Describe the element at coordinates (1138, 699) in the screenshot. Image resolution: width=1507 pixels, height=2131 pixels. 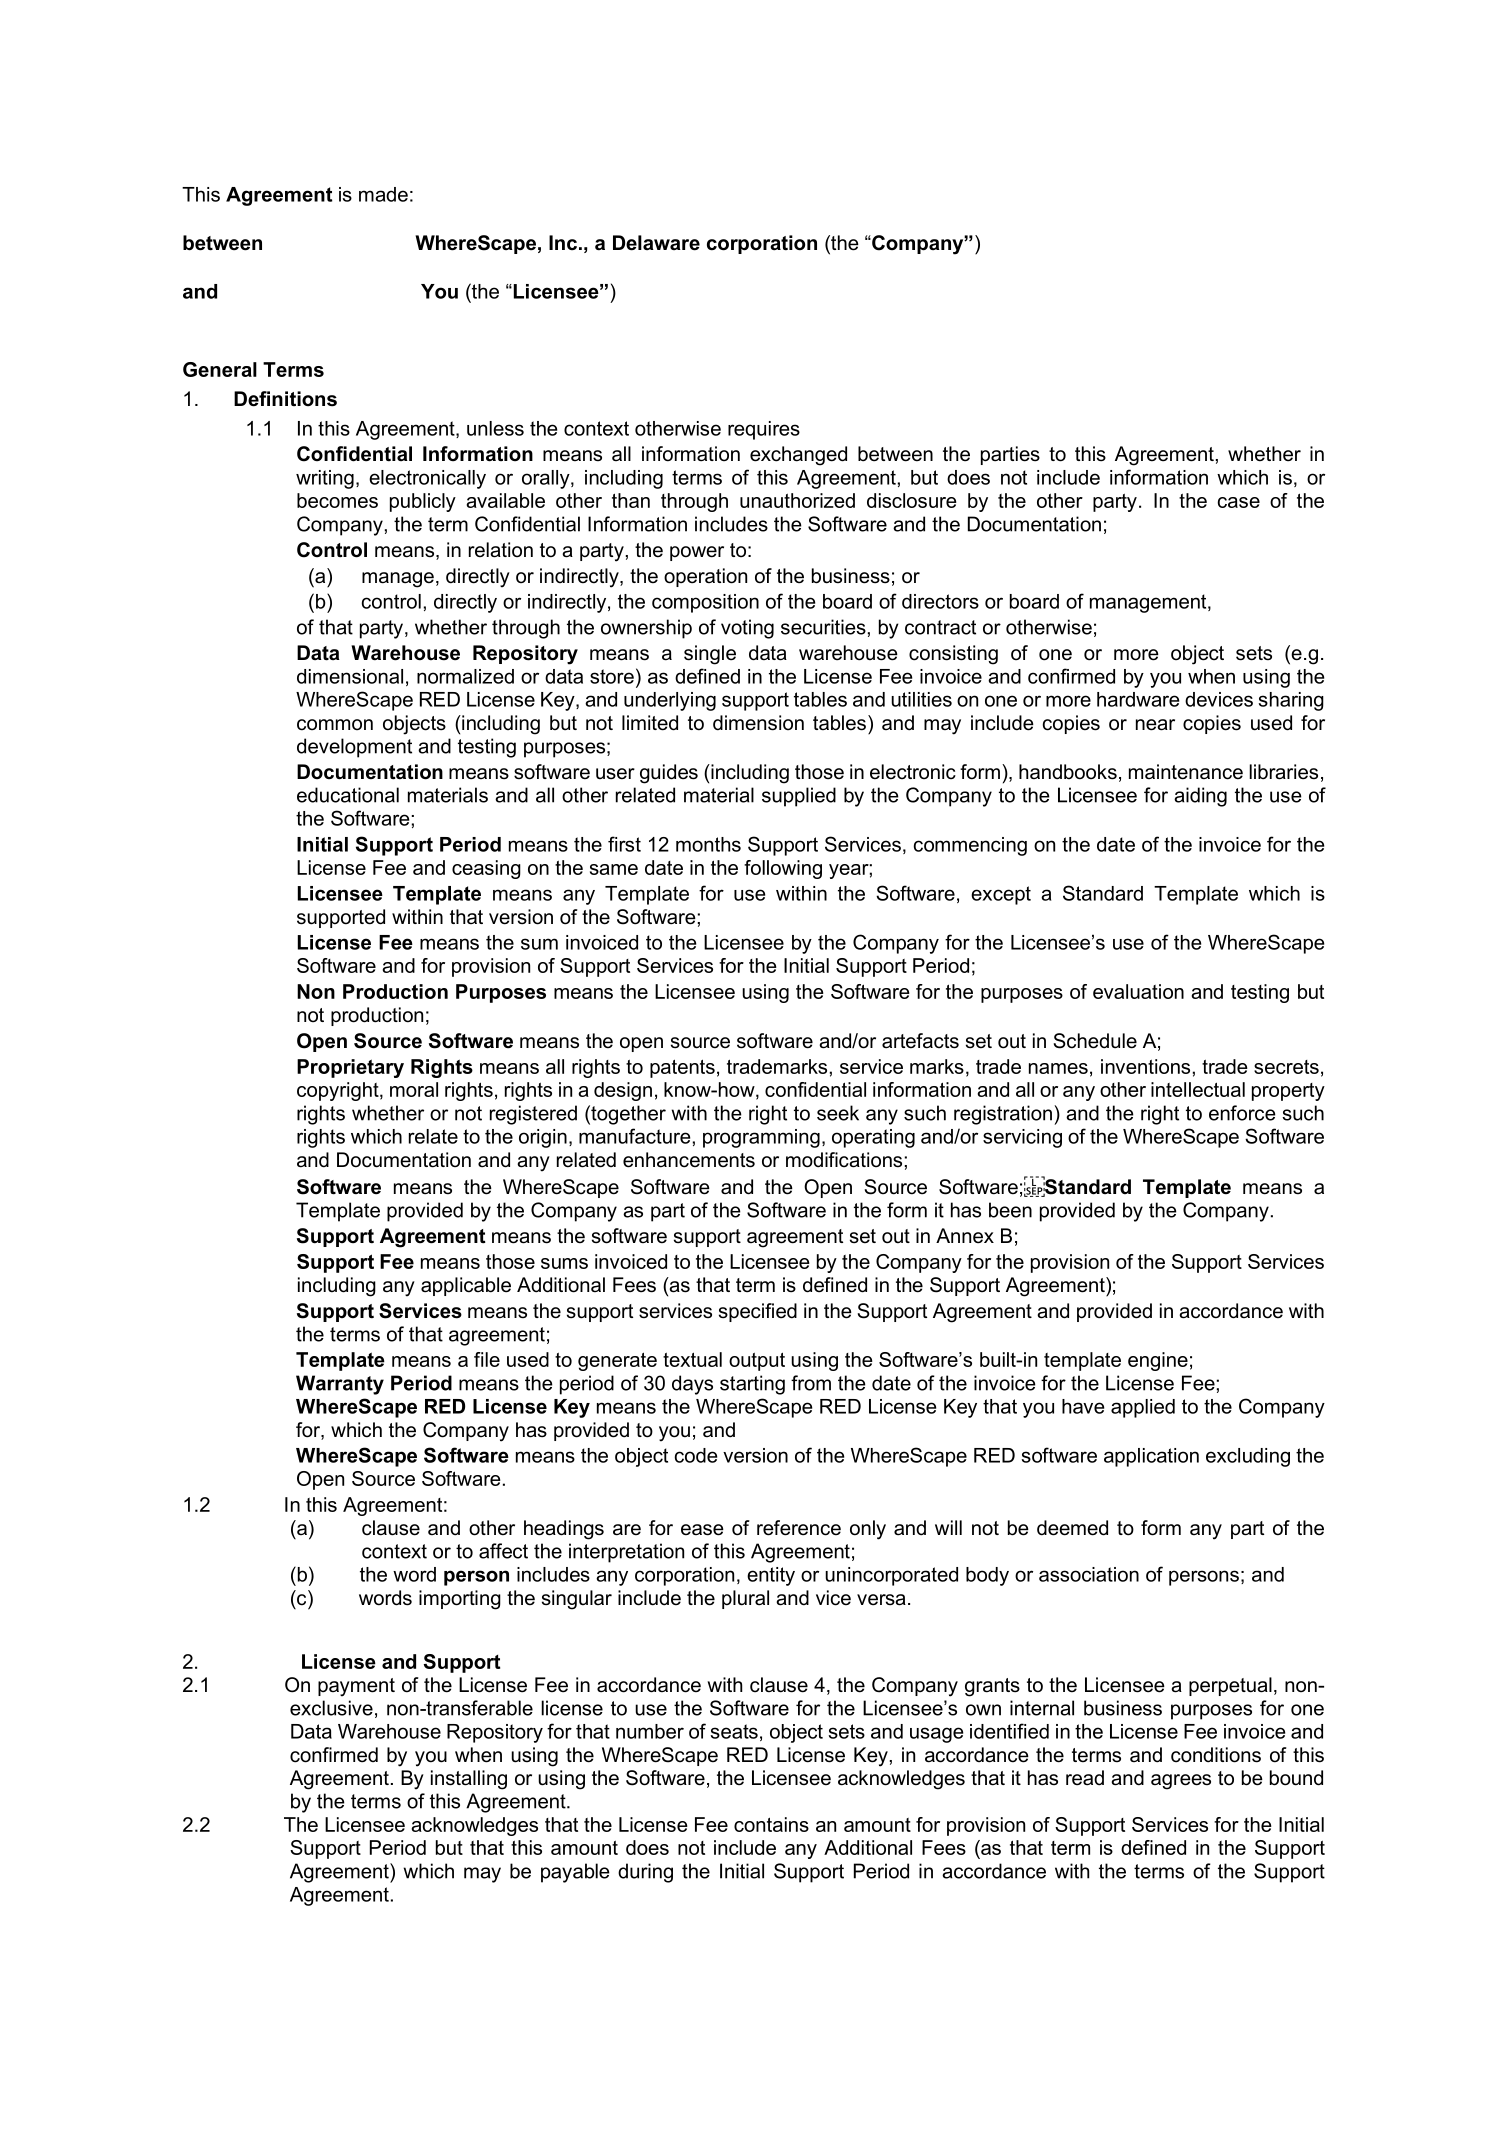
I see `hardware` at that location.
